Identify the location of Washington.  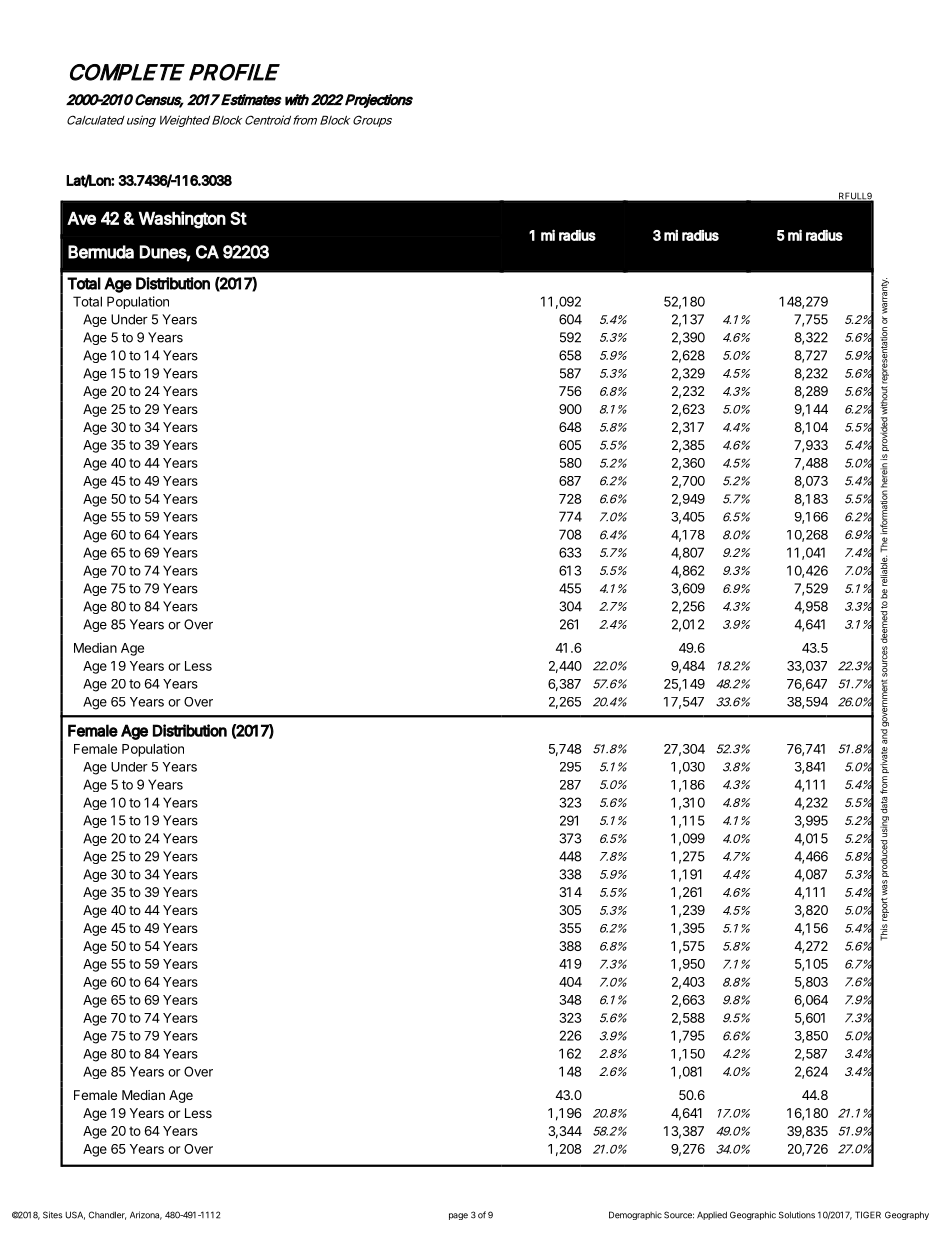
(182, 220).
